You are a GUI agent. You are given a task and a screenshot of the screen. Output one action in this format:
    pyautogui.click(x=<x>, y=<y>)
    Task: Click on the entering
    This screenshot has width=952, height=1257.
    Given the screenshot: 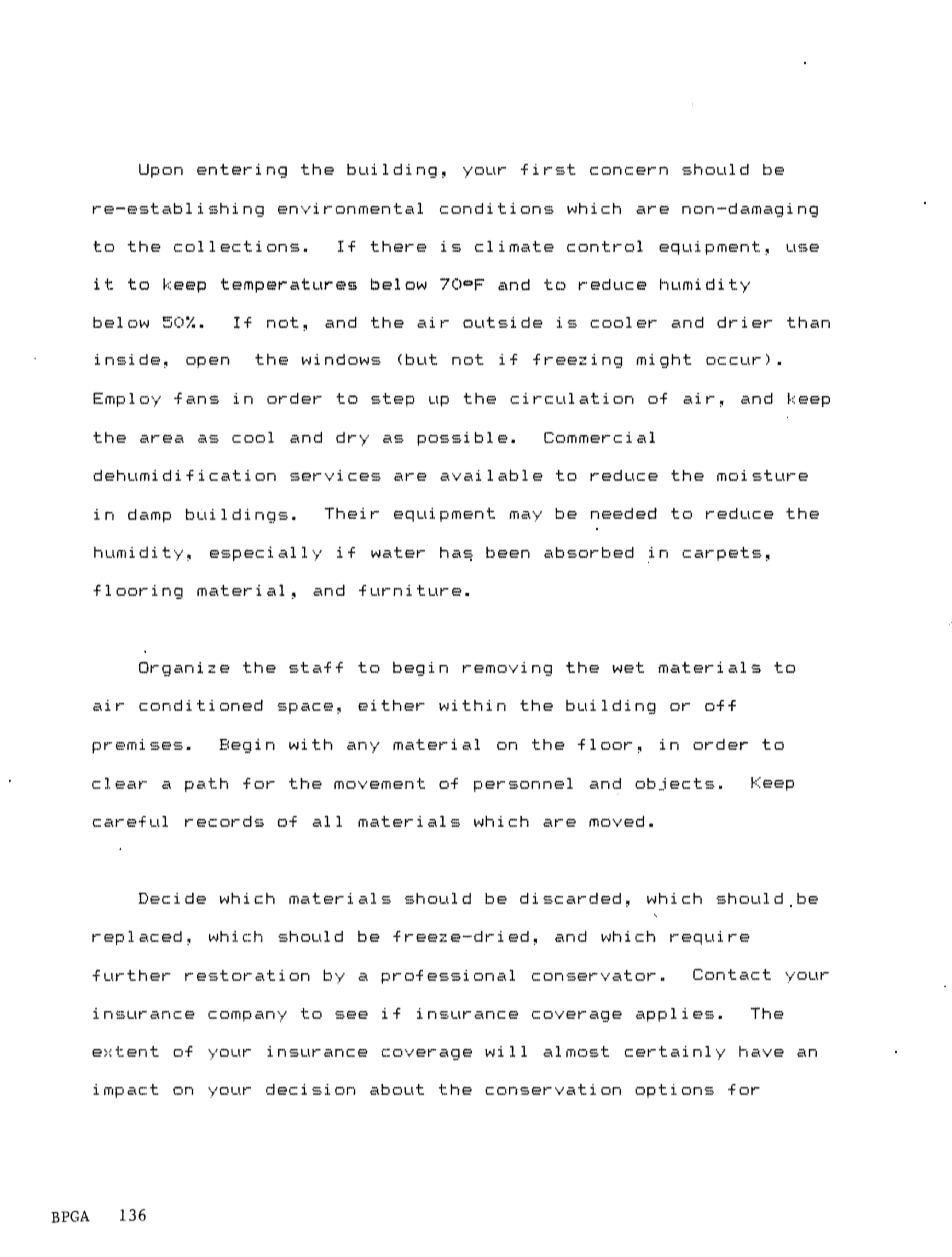 What is the action you would take?
    pyautogui.click(x=242, y=171)
